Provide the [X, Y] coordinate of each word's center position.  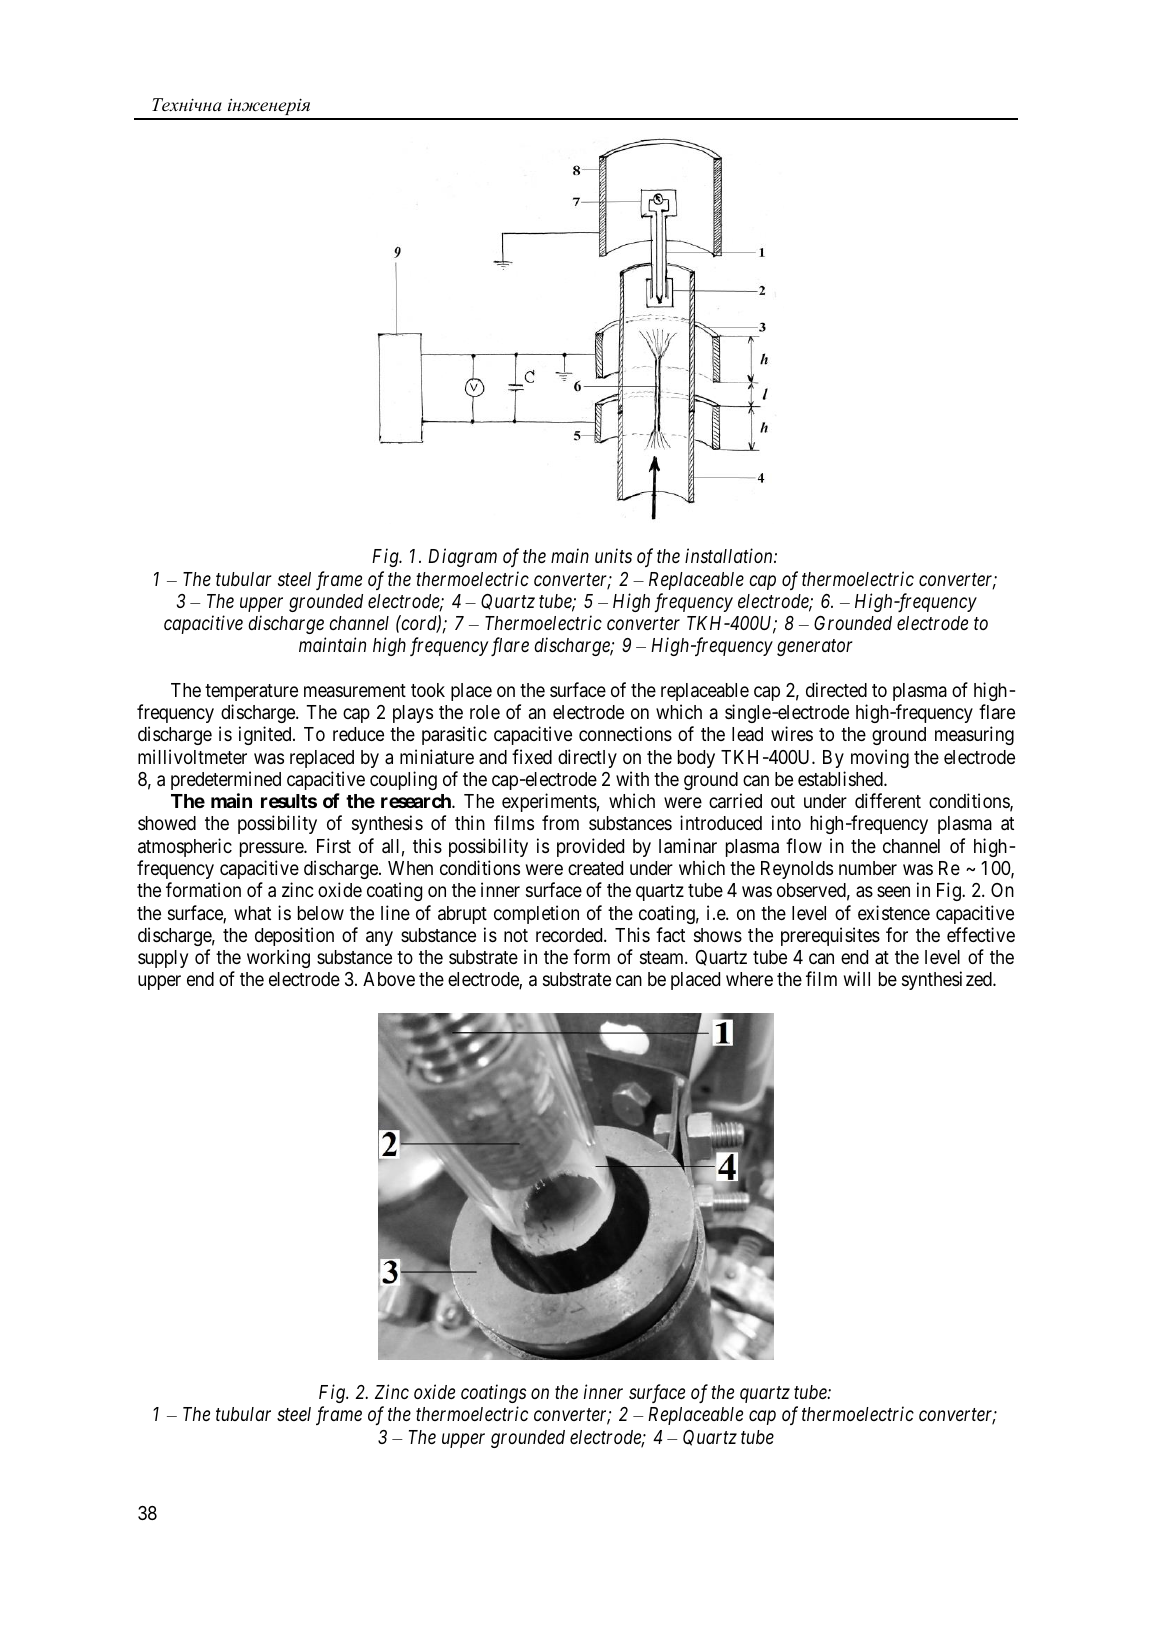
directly [587, 758]
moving [880, 758]
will [857, 978]
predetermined [226, 780]
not [516, 935]
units [613, 556]
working [278, 958]
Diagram [462, 558]
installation [730, 555]
